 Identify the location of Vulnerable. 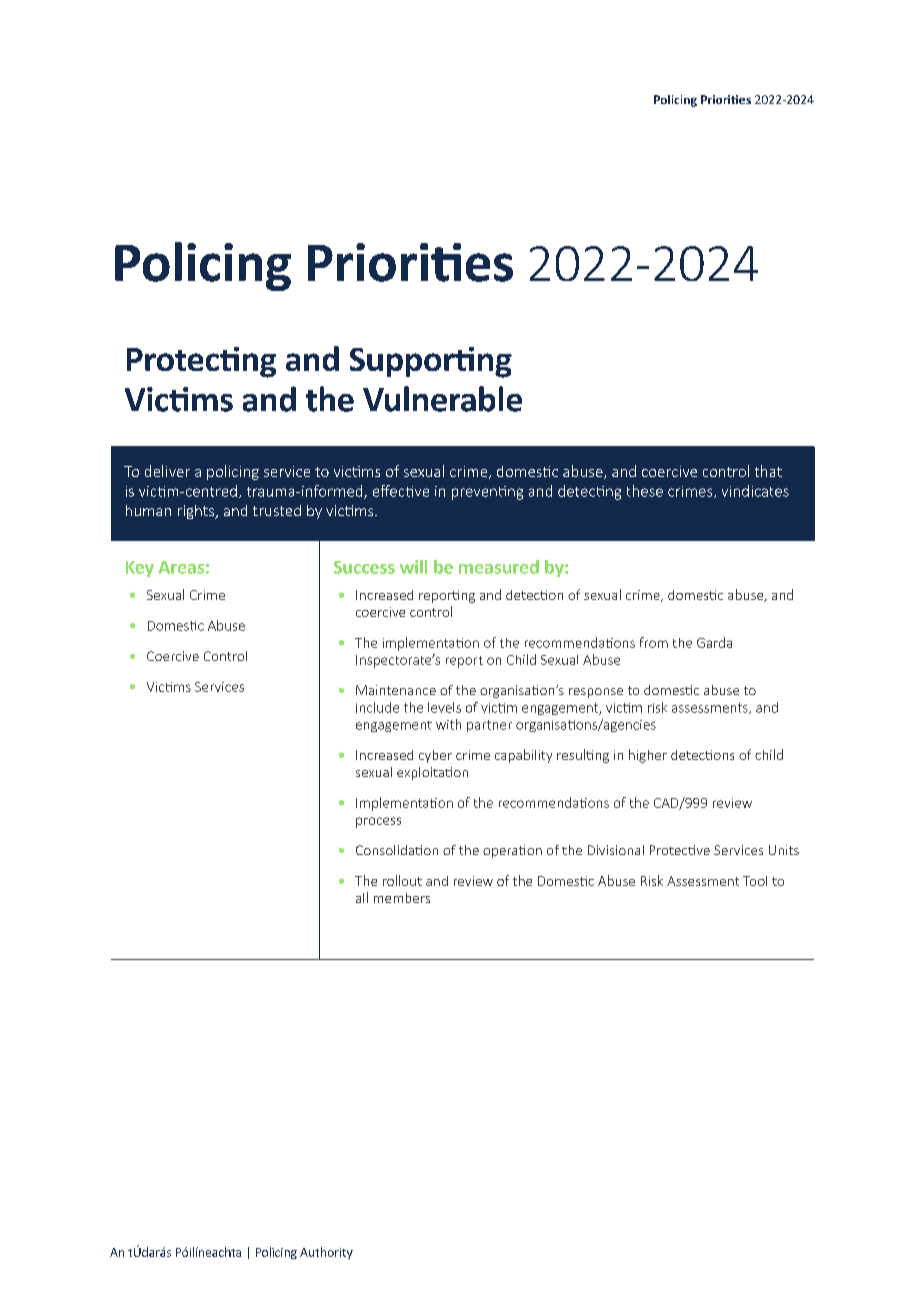
(442, 399).
